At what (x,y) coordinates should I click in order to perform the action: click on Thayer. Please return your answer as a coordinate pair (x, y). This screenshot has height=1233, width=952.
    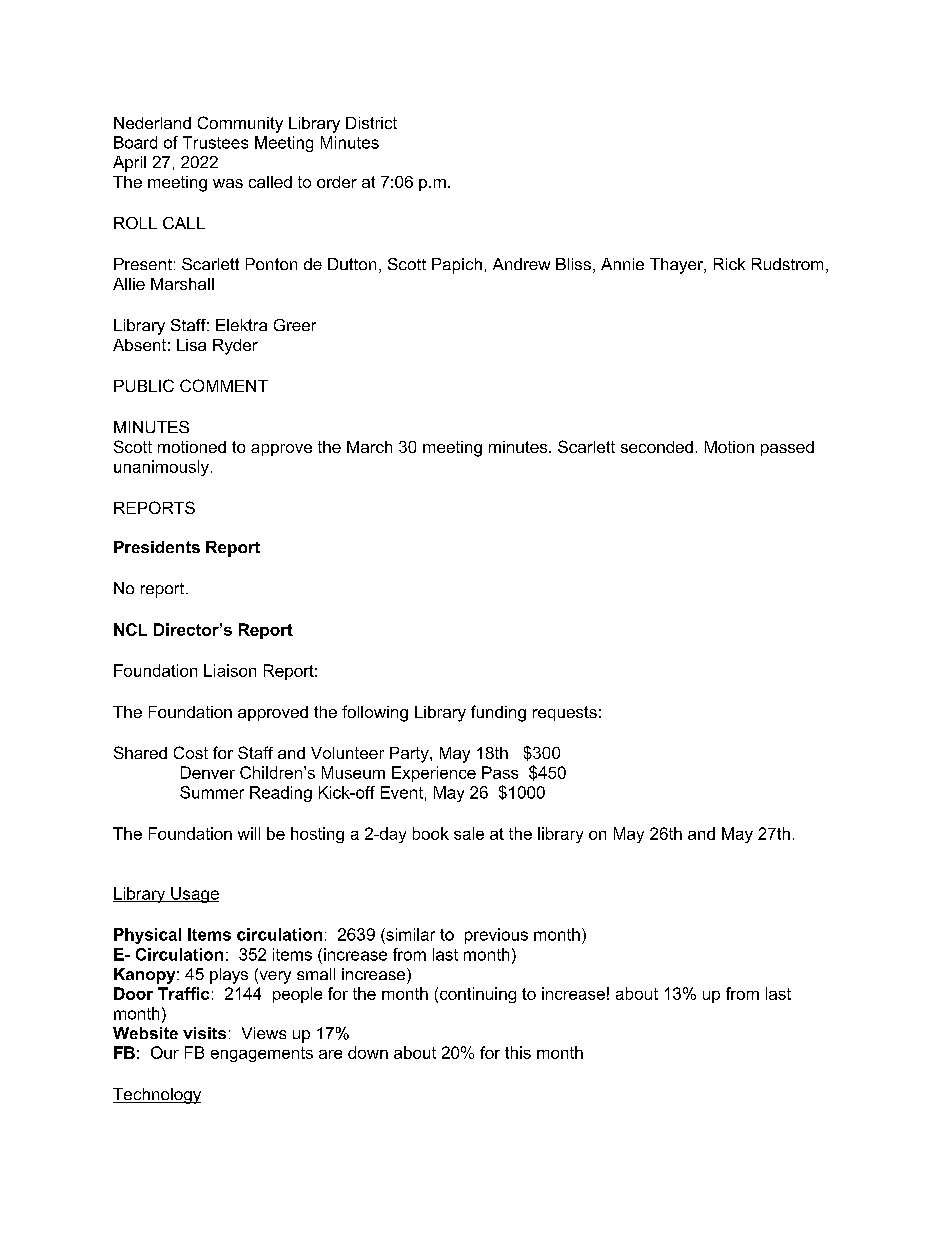
    Looking at the image, I should click on (678, 266).
